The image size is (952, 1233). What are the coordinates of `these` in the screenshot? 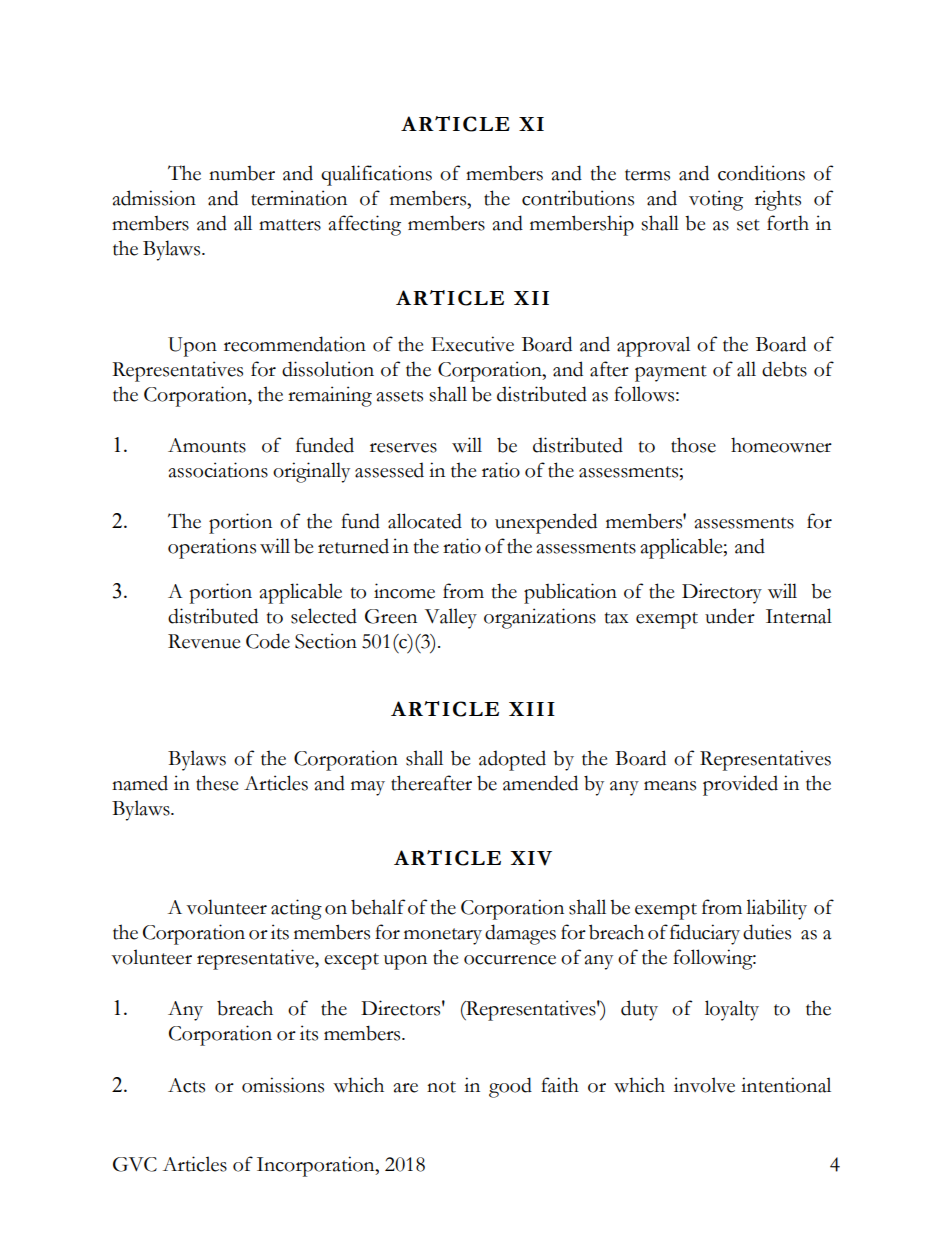 It's located at (217, 783).
